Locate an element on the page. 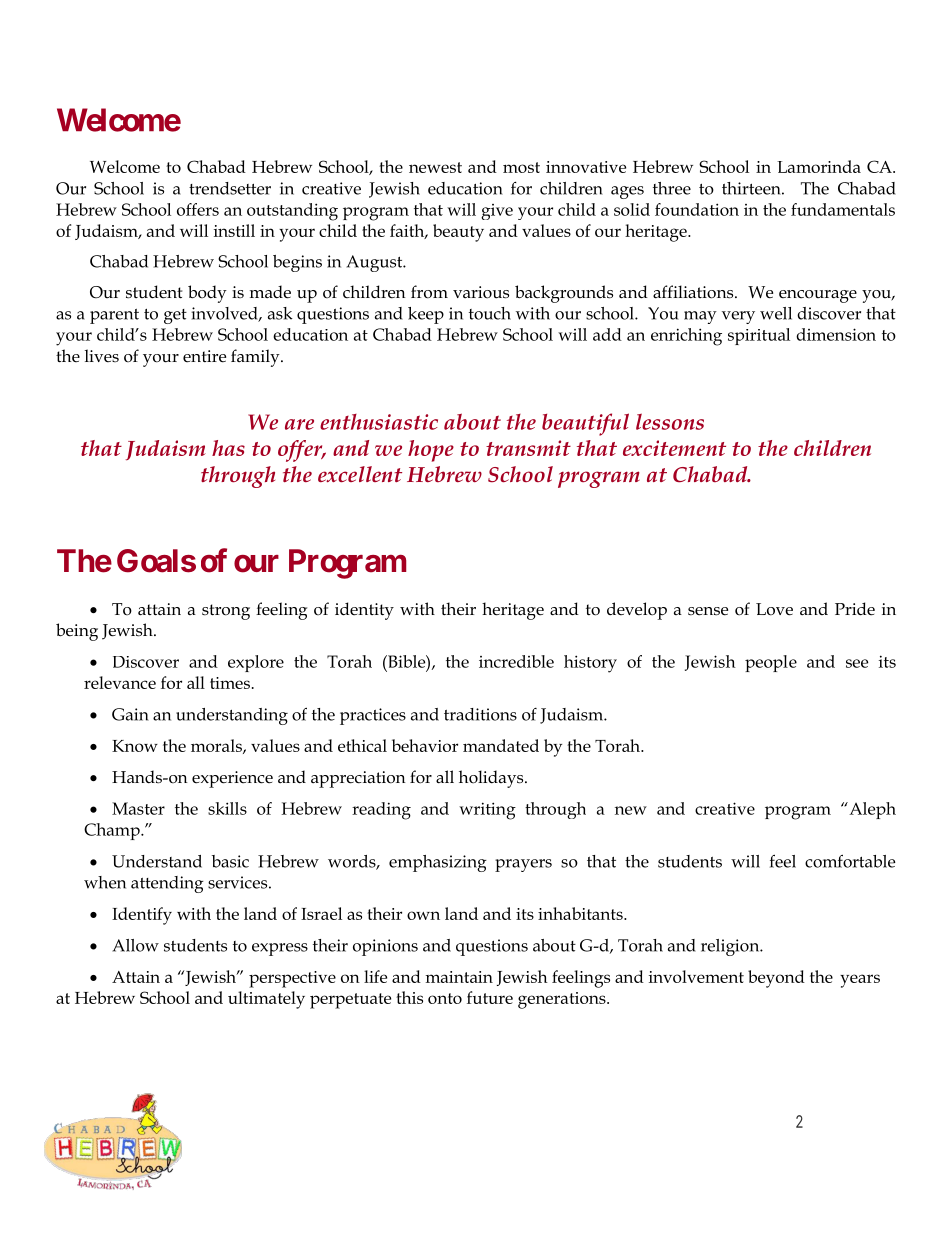 The width and height of the document is (952, 1233). give is located at coordinates (497, 212).
